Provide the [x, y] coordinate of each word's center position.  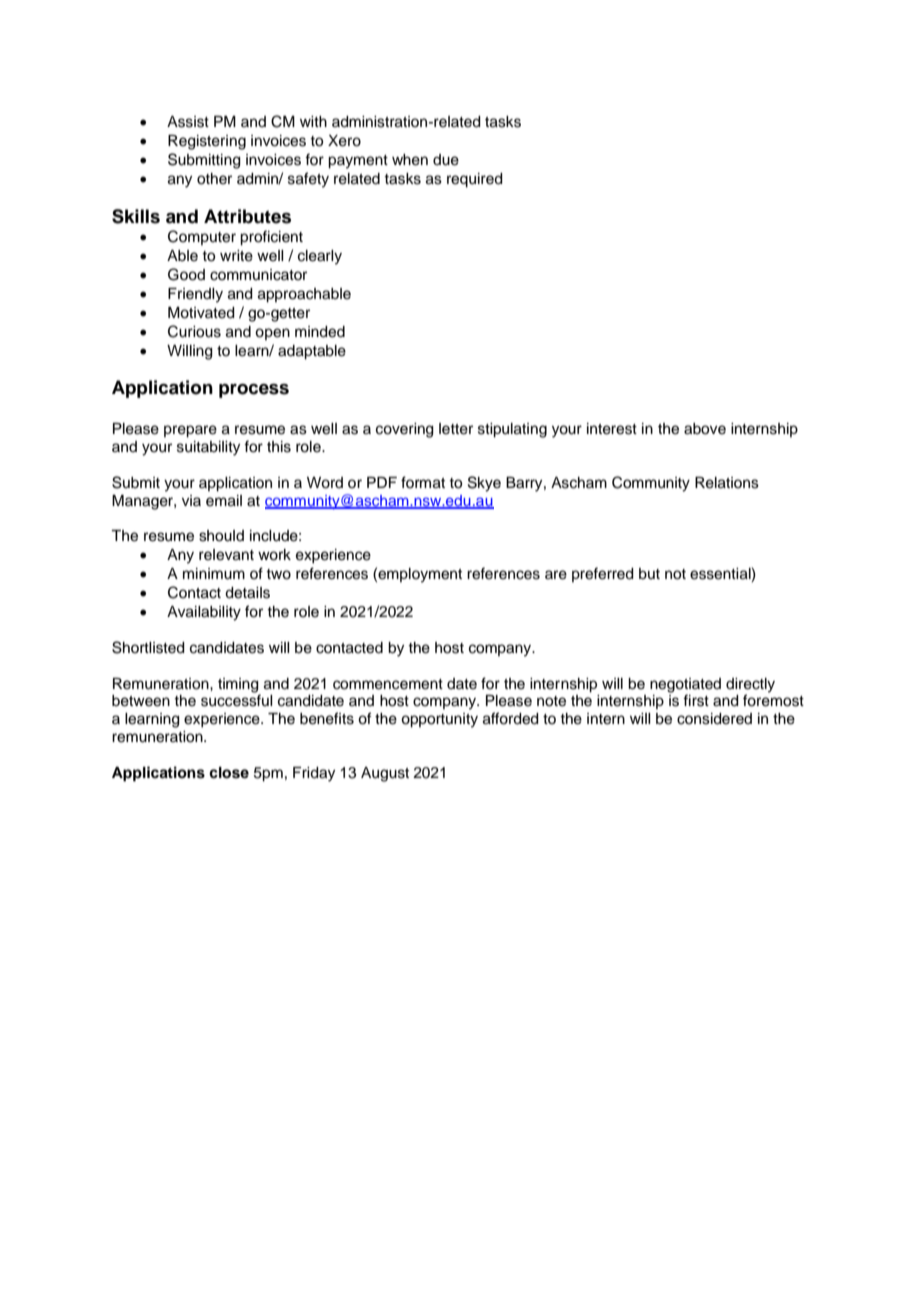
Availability [204, 613]
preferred [603, 574]
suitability [208, 448]
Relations [727, 483]
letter [456, 429]
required [475, 180]
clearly [320, 257]
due [446, 160]
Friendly [195, 295]
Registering [207, 142]
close [229, 773]
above [705, 429]
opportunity [439, 720]
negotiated [685, 685]
